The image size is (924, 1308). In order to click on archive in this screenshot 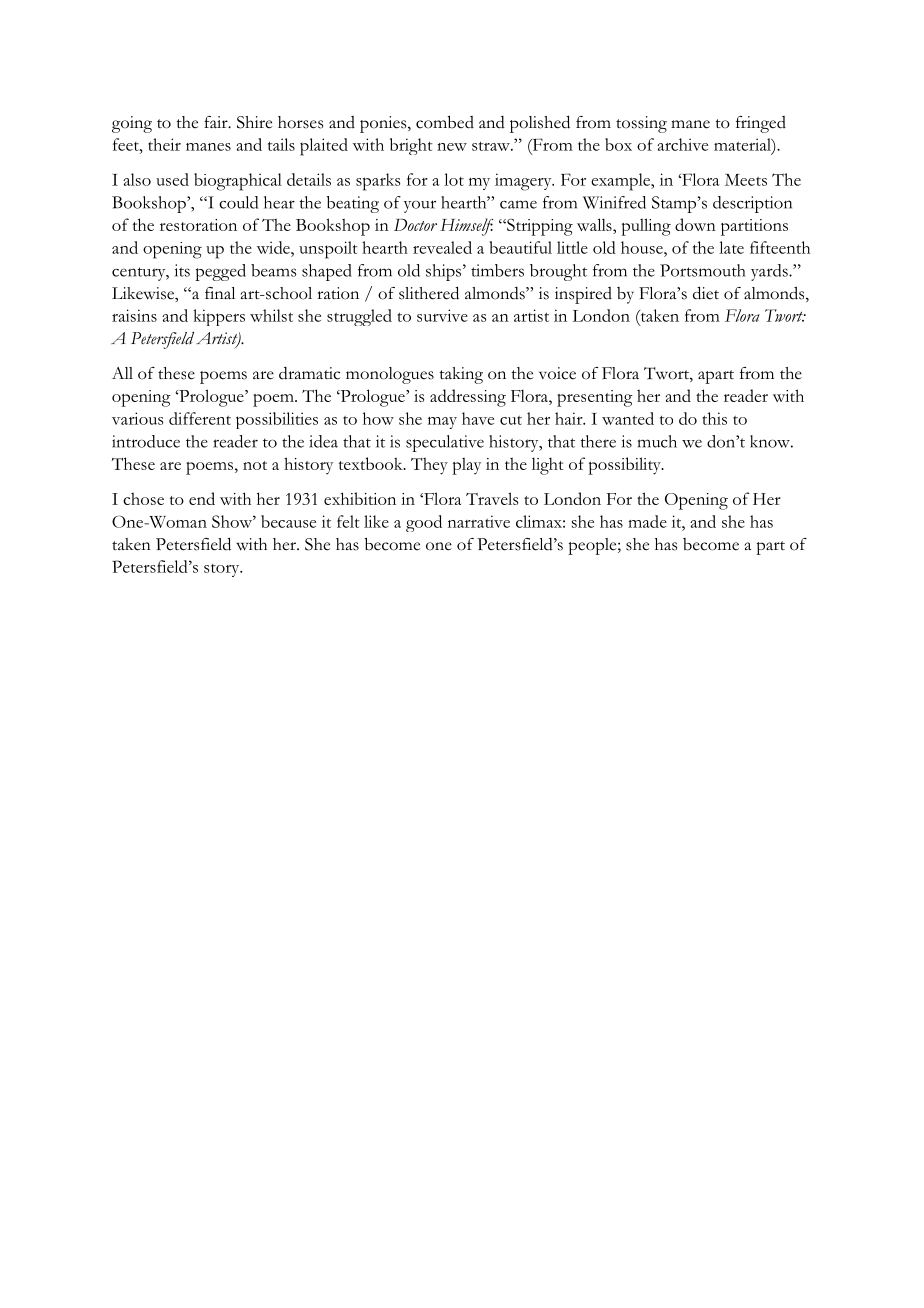, I will do `click(682, 144)`.
